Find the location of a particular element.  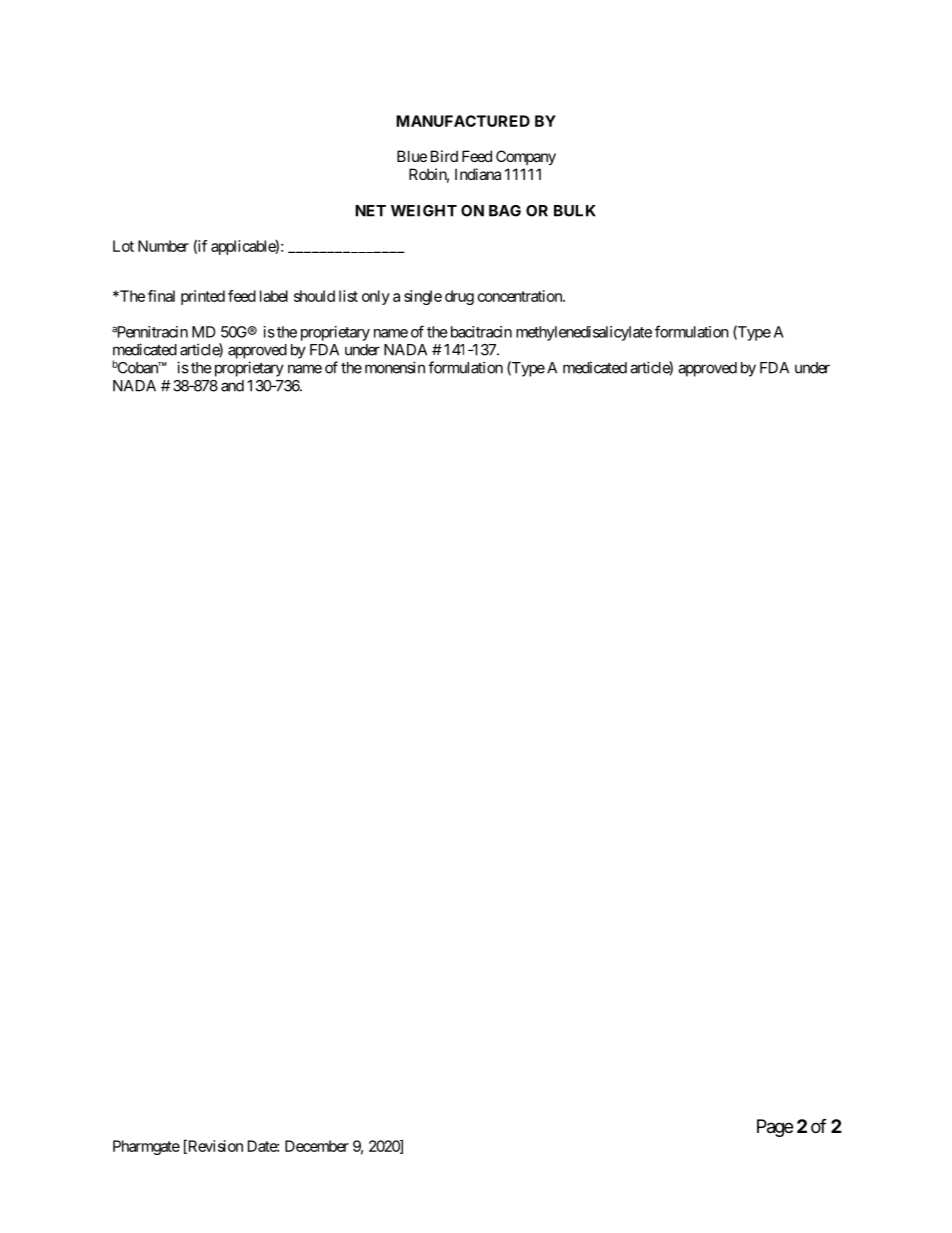

BULK is located at coordinates (575, 211).
